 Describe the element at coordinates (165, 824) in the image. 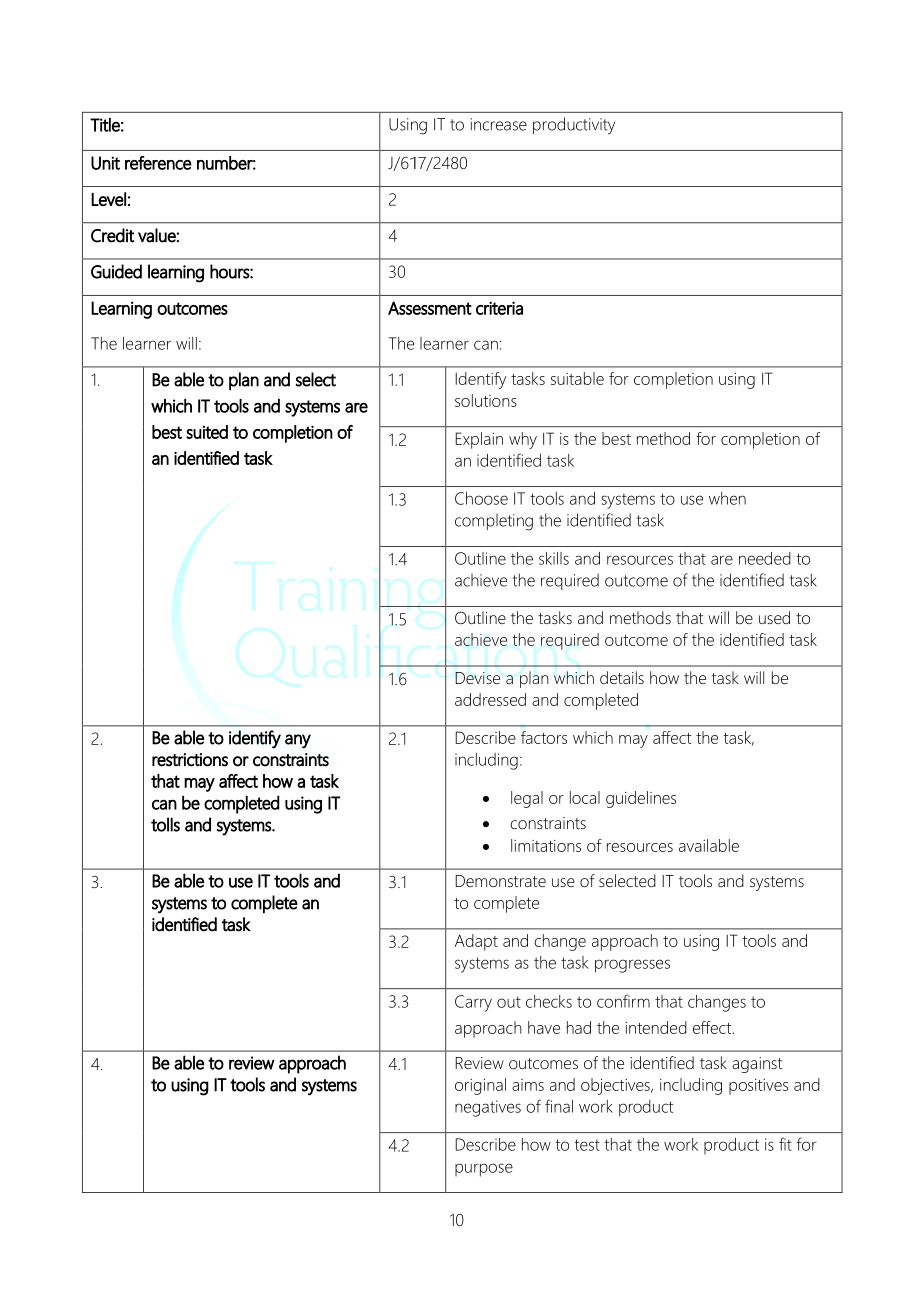

I see `tolls` at that location.
